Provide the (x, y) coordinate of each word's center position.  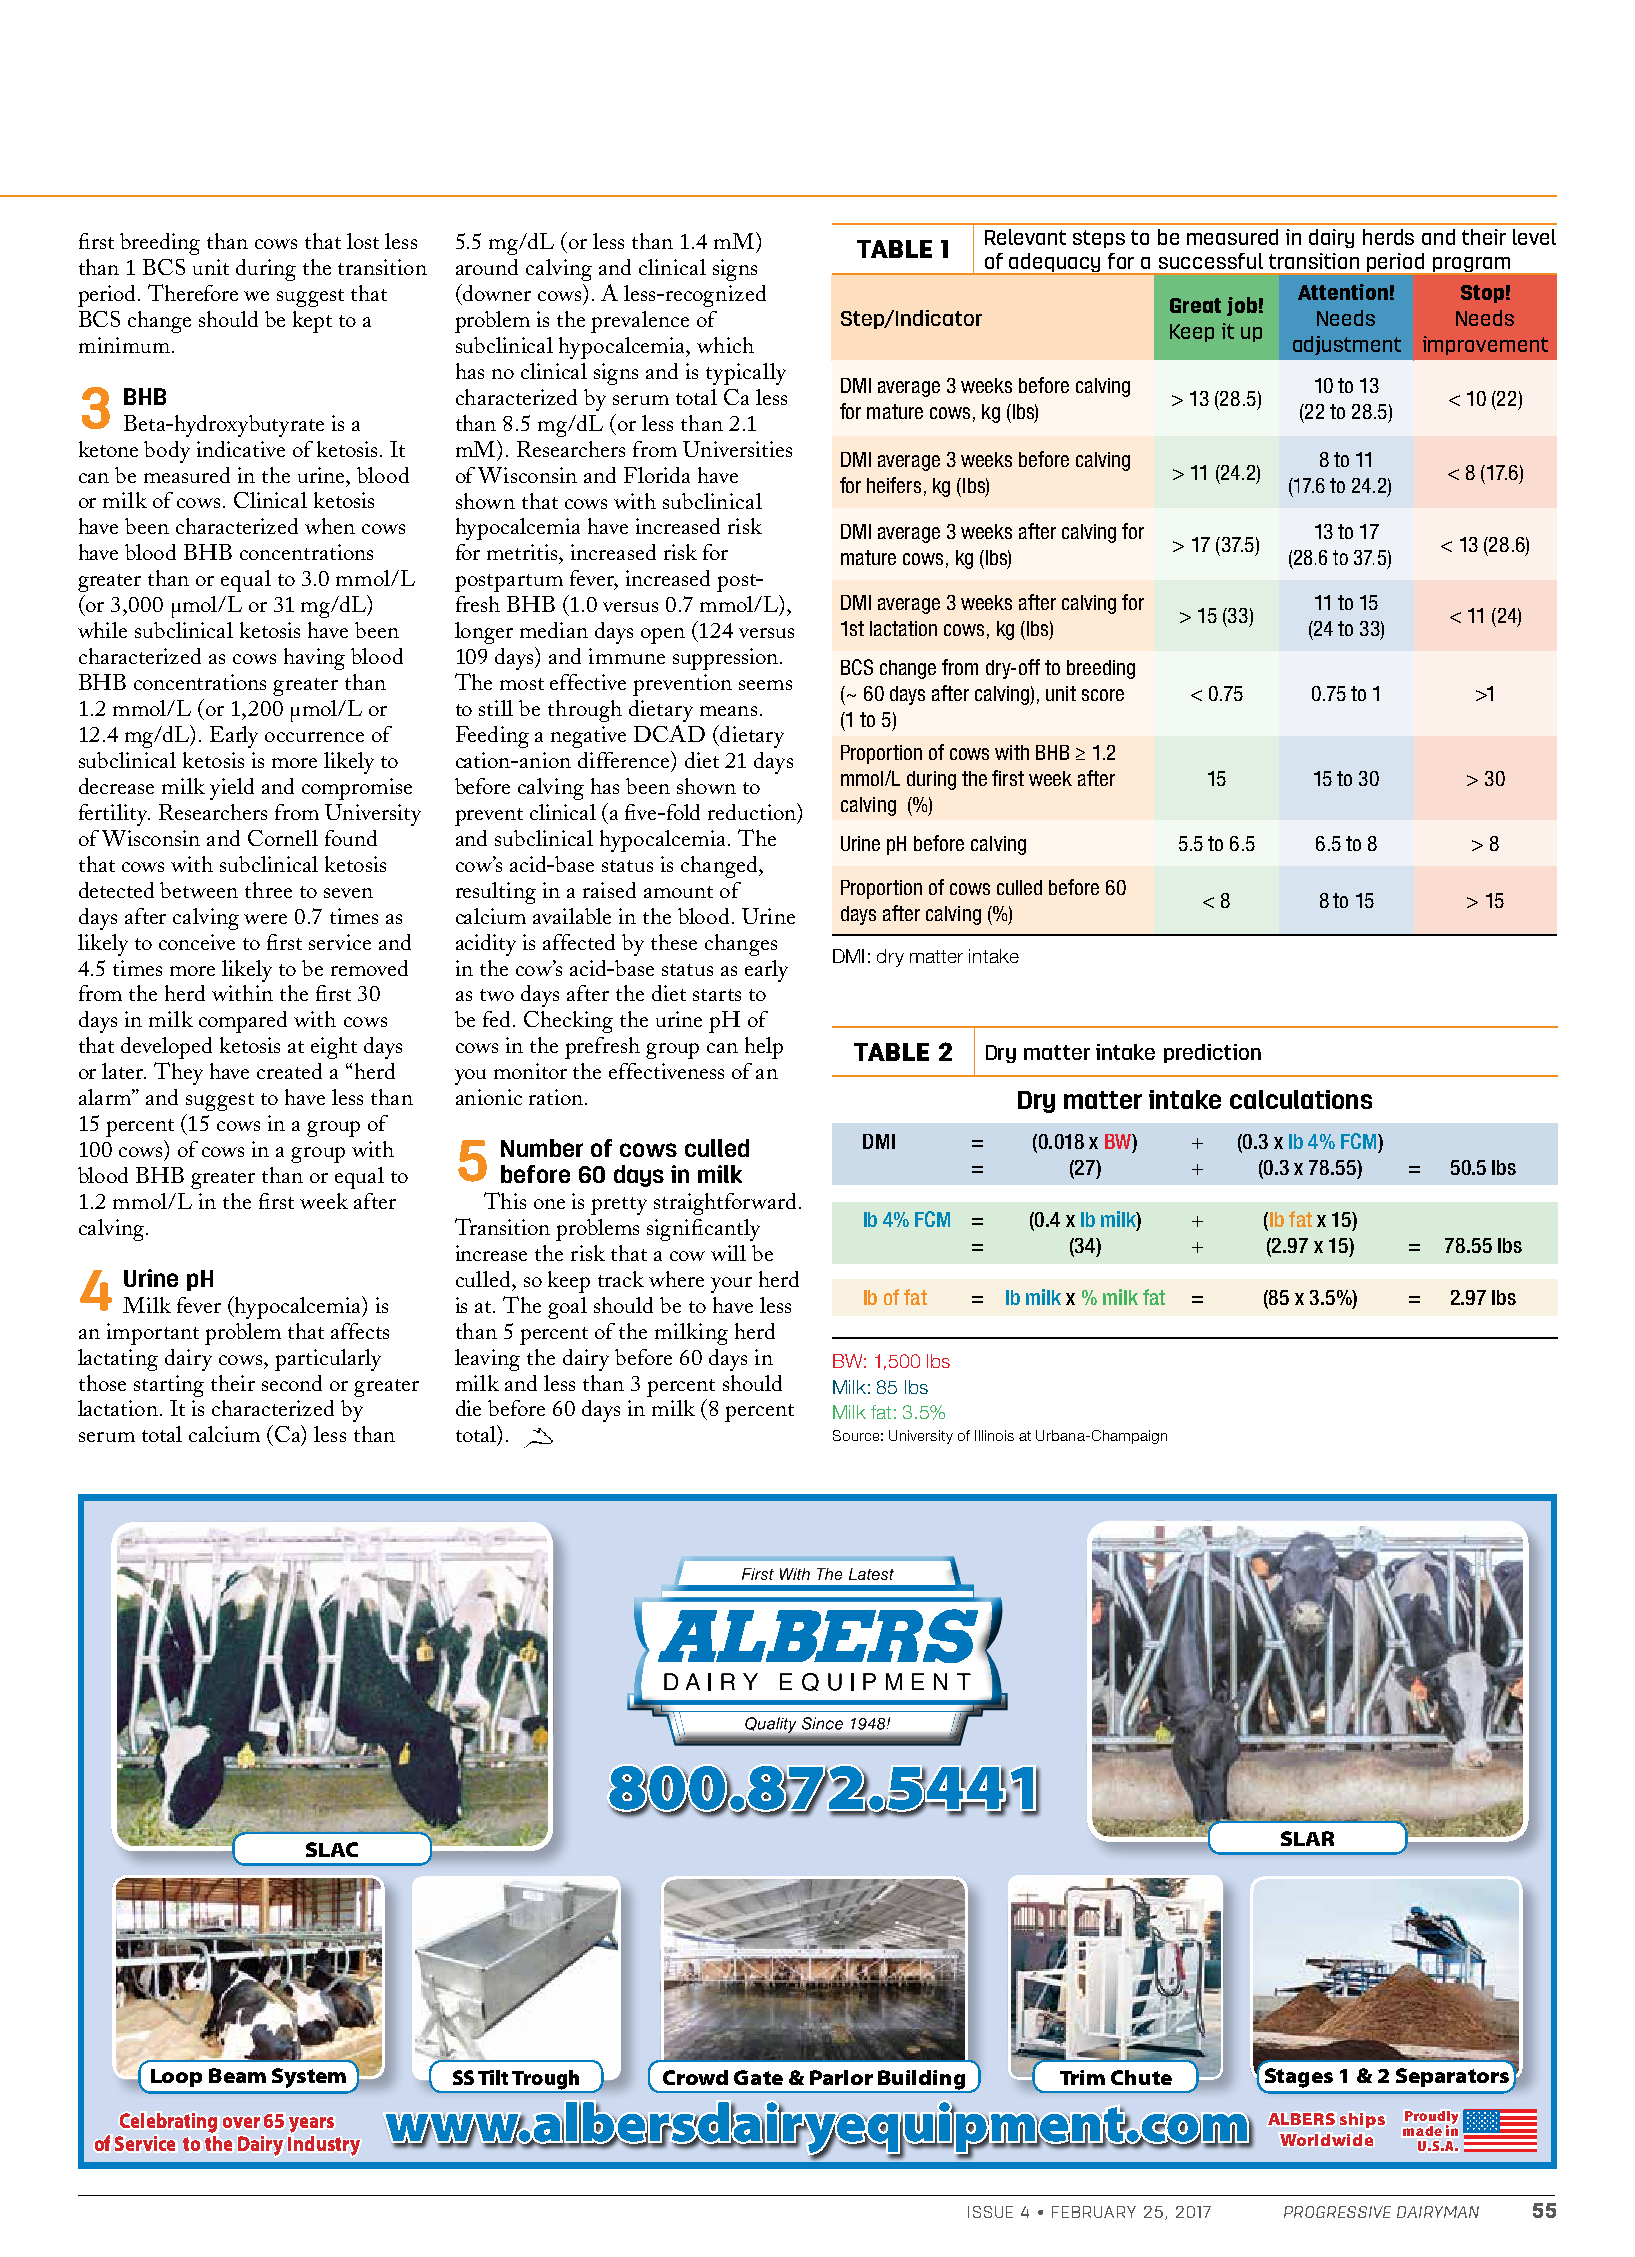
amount (678, 892)
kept (312, 322)
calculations (1301, 1099)
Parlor (841, 2077)
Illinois (994, 1435)
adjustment (1347, 345)
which (725, 345)
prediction (1212, 1053)
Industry (324, 2146)
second (292, 1383)
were (265, 919)
